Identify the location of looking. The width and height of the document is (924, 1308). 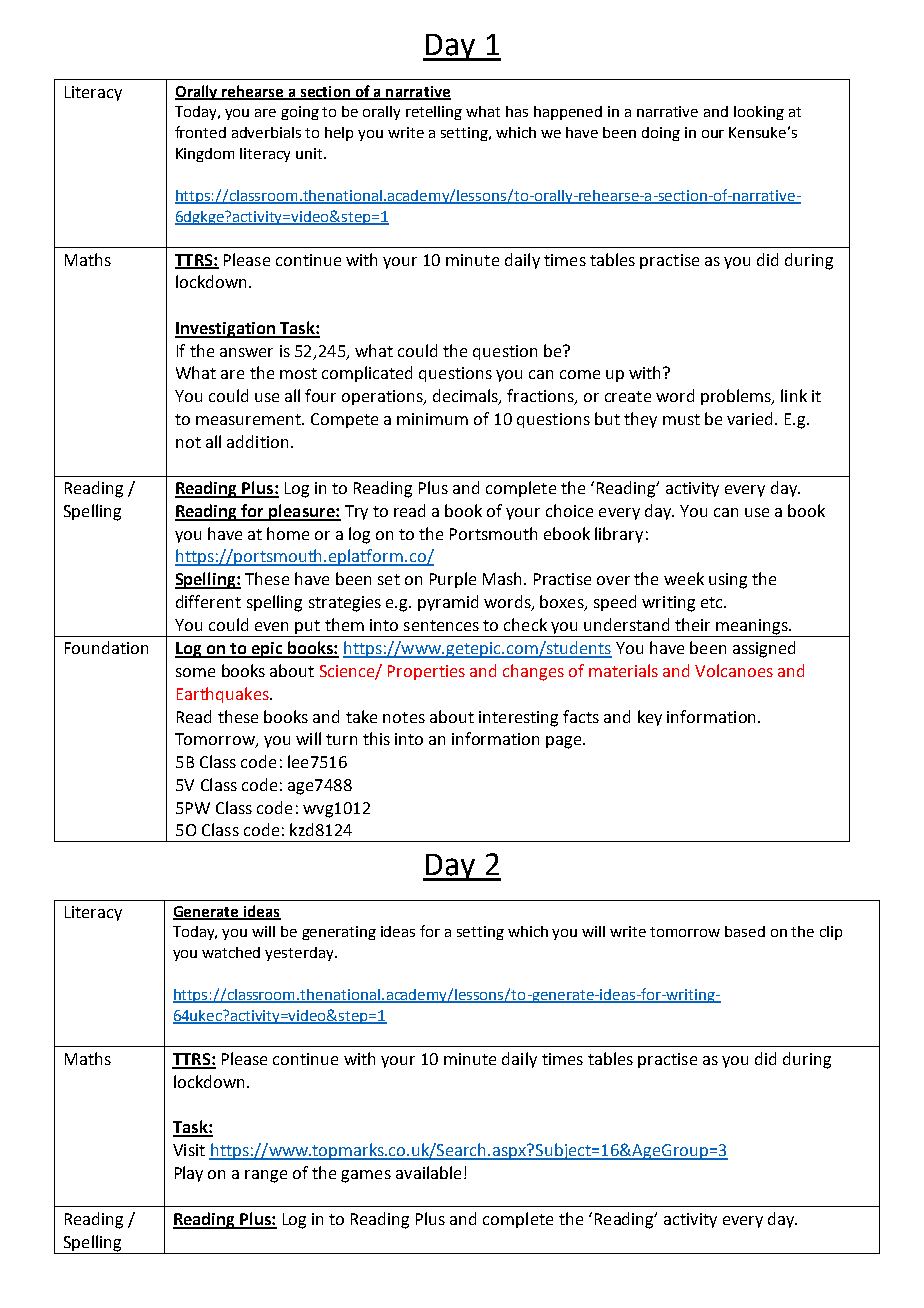
(759, 113).
